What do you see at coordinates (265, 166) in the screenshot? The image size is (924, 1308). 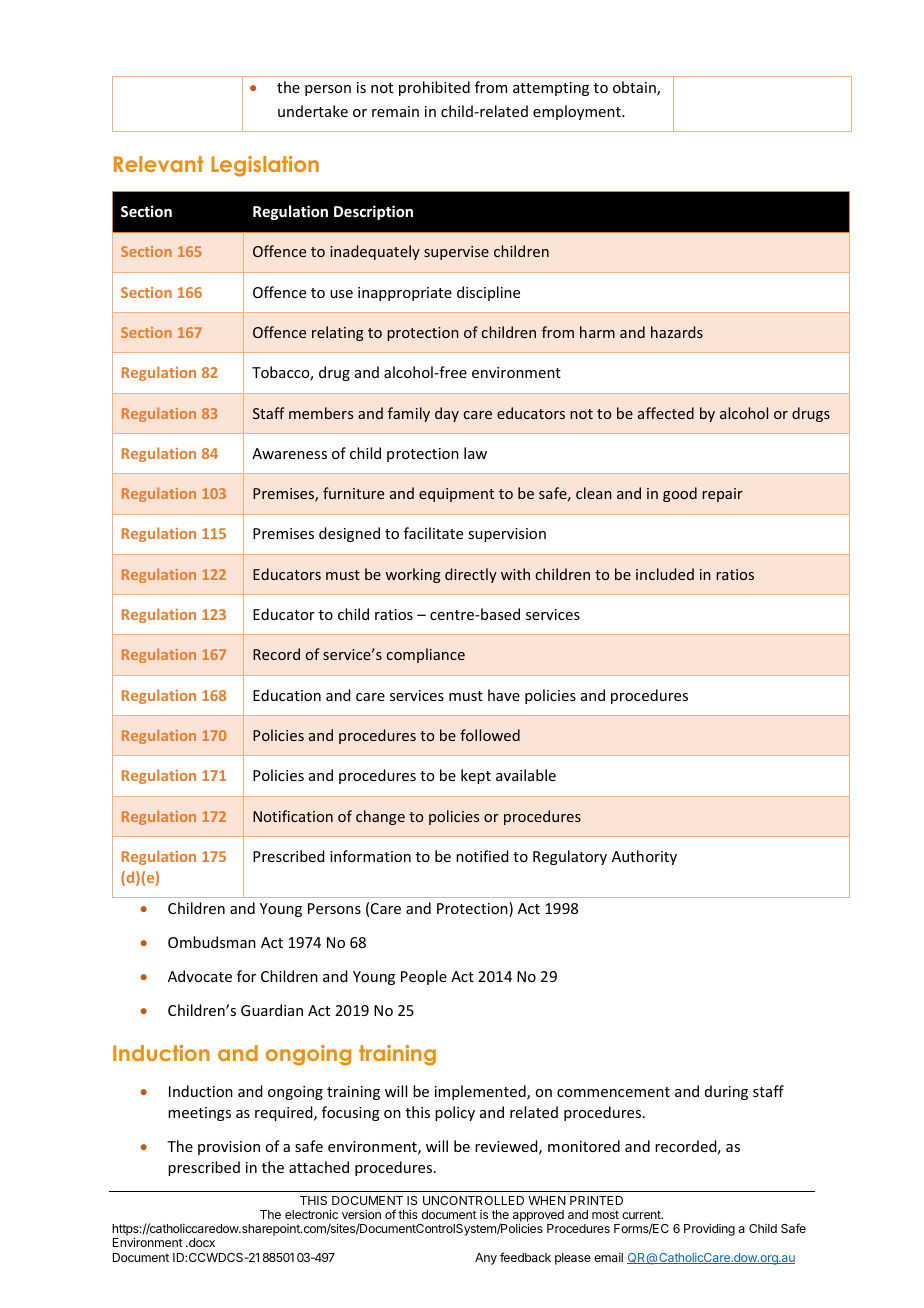 I see `Legislation` at bounding box center [265, 166].
